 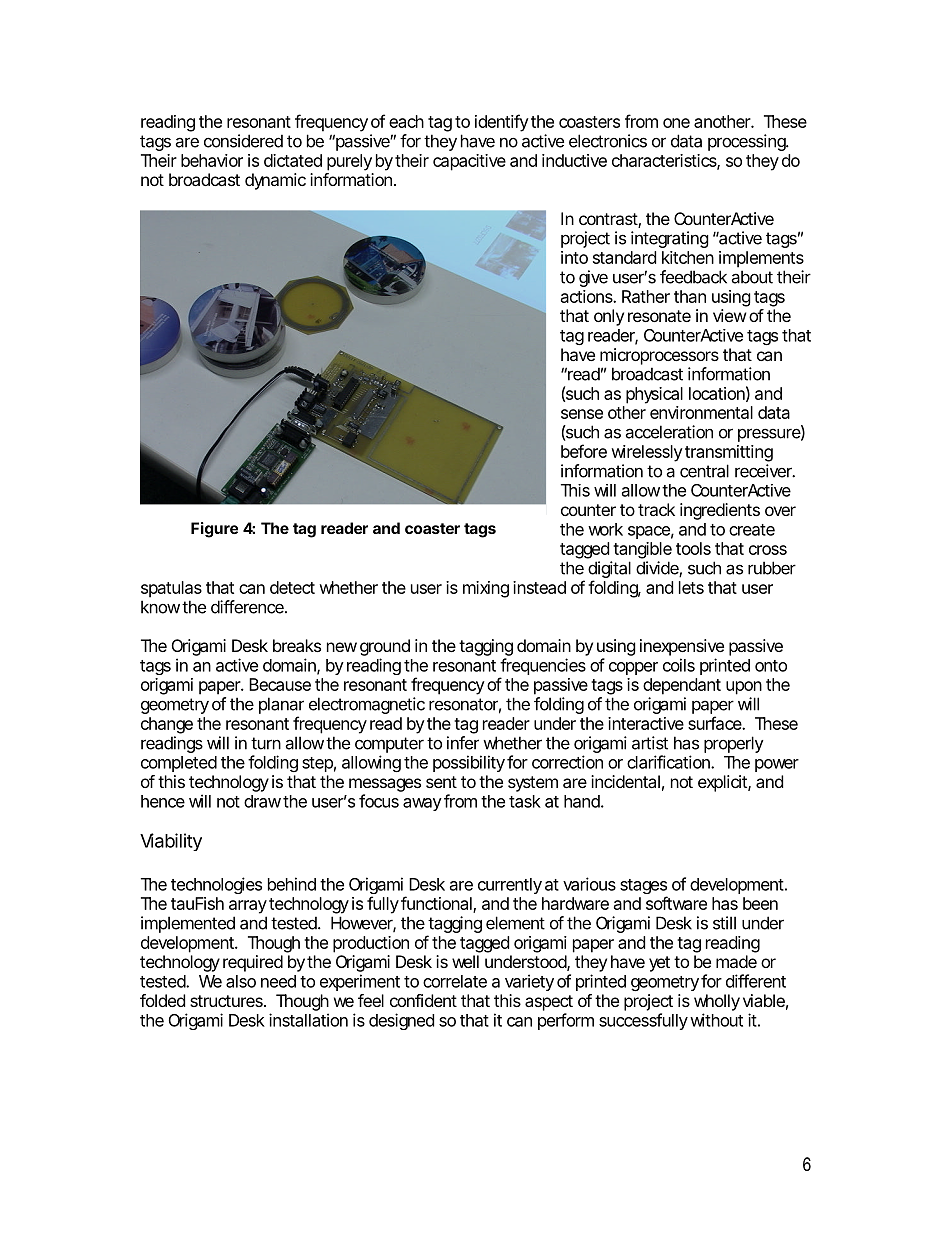 What do you see at coordinates (748, 142) in the document?
I see `processing` at bounding box center [748, 142].
